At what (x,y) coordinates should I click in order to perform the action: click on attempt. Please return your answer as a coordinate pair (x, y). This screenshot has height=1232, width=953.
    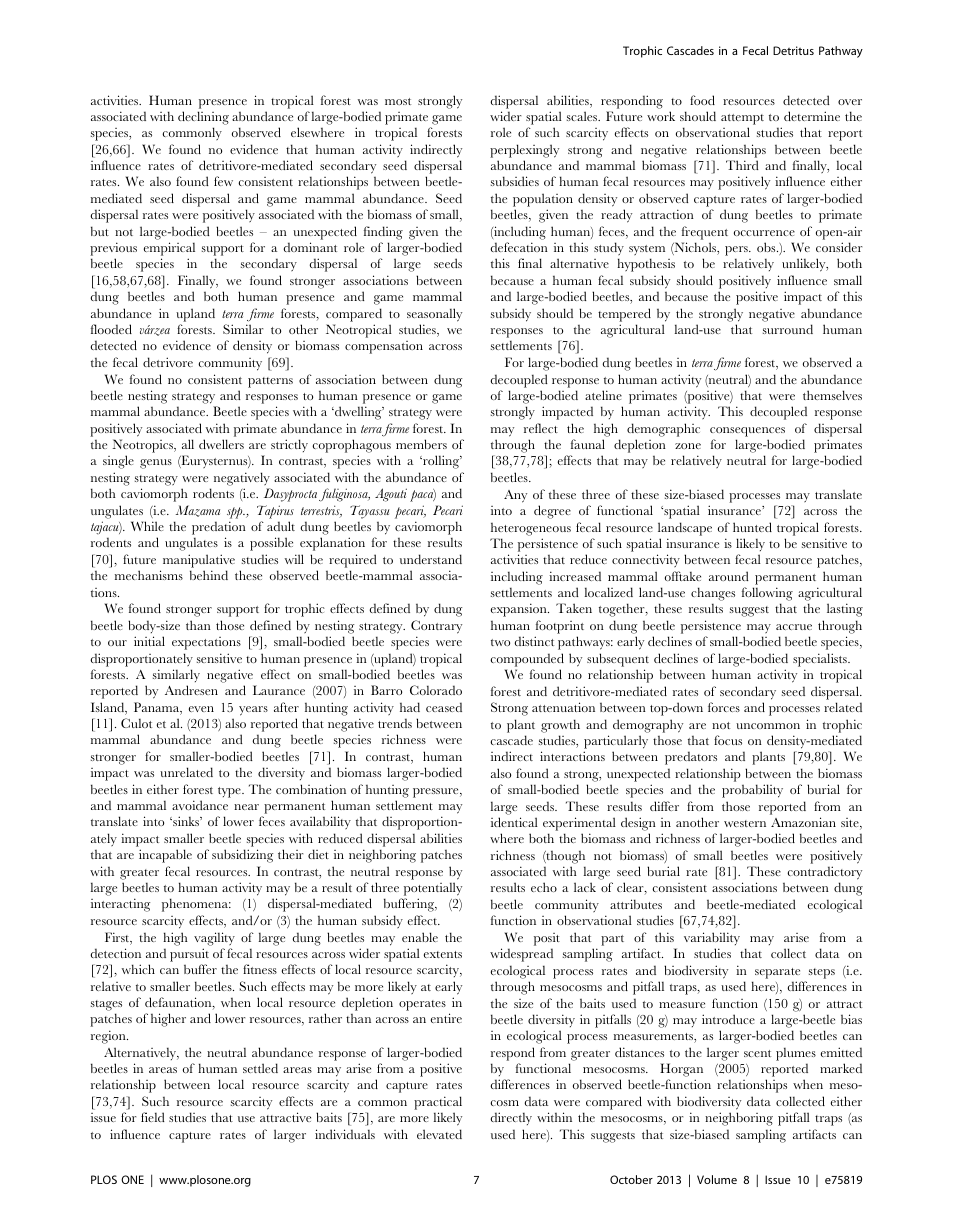
    Looking at the image, I should click on (742, 119).
